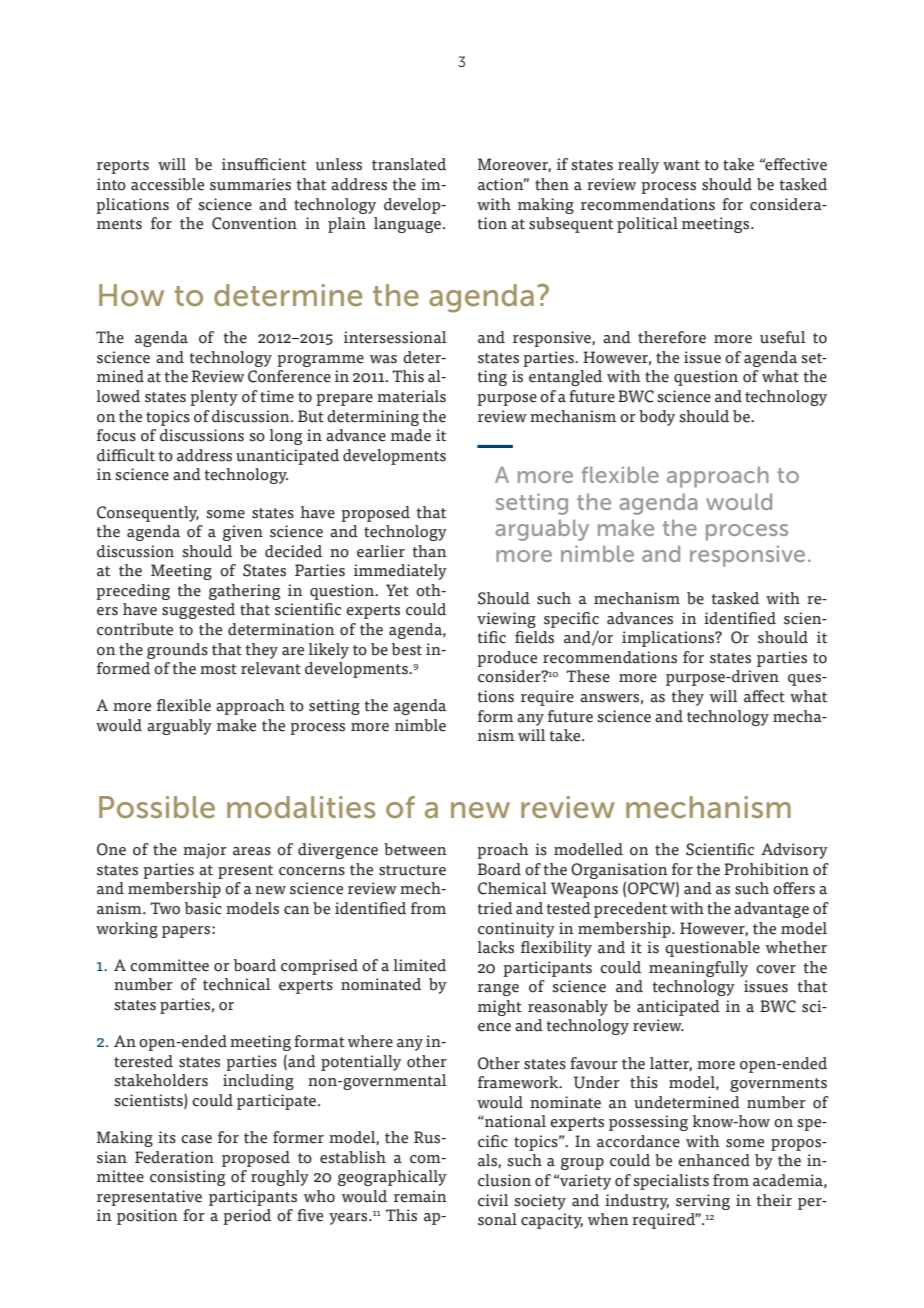  Describe the element at coordinates (420, 1196) in the image. I see `remain` at that location.
